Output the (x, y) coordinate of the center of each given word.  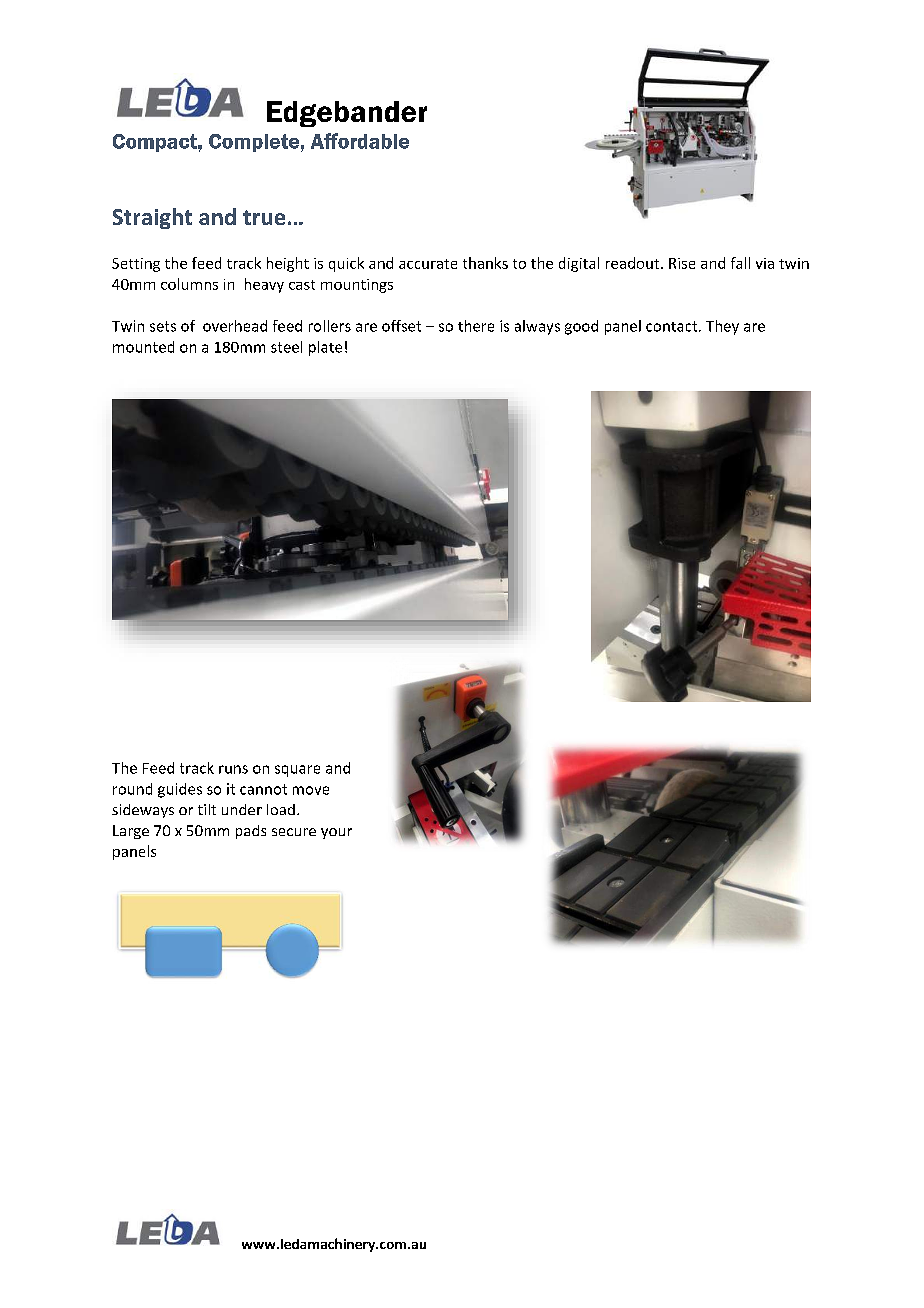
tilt (207, 809)
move (311, 790)
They (722, 327)
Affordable (360, 141)
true (264, 217)
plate (325, 348)
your (336, 833)
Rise (682, 263)
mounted (143, 347)
